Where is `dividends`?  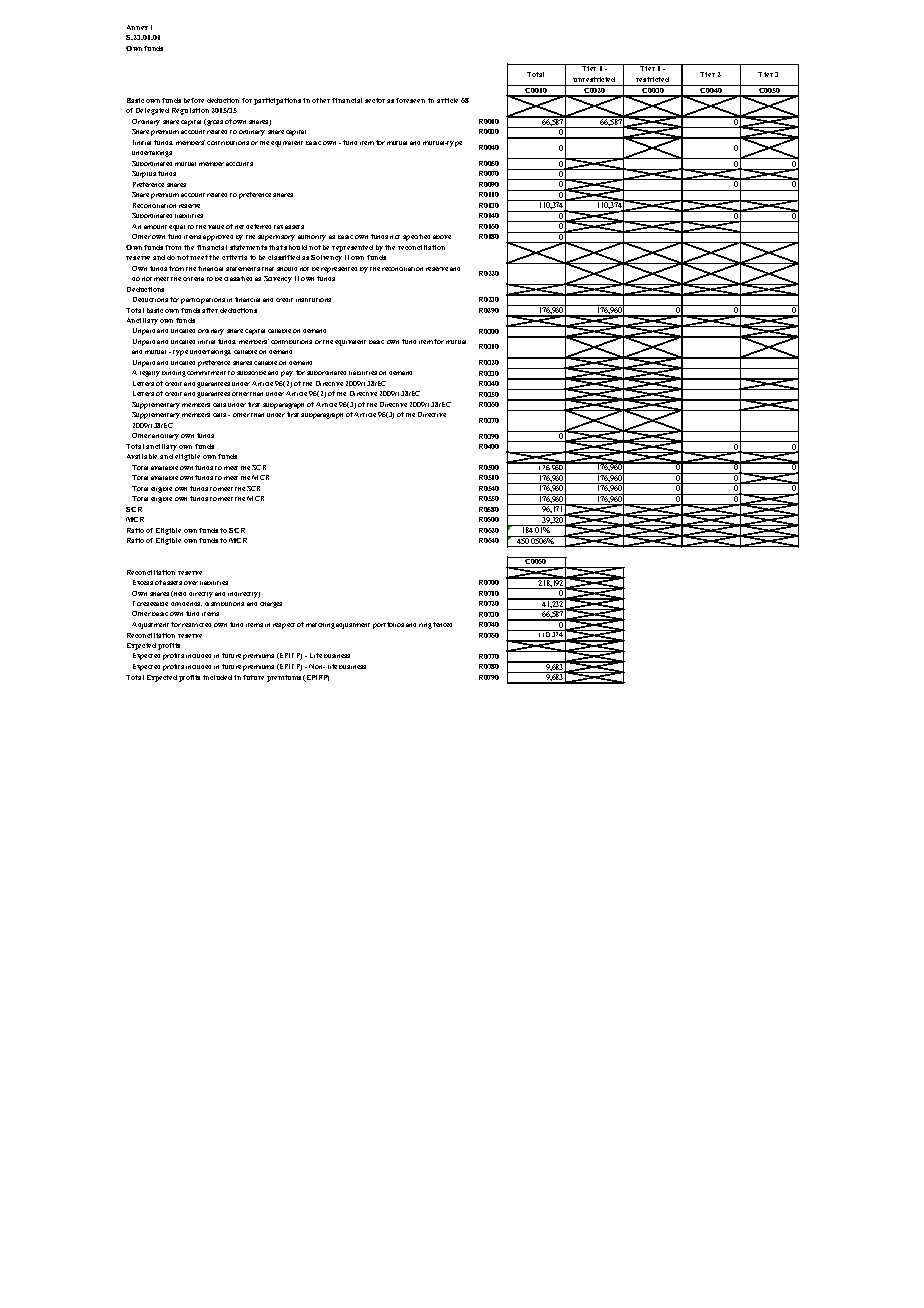 dividends is located at coordinates (186, 604).
